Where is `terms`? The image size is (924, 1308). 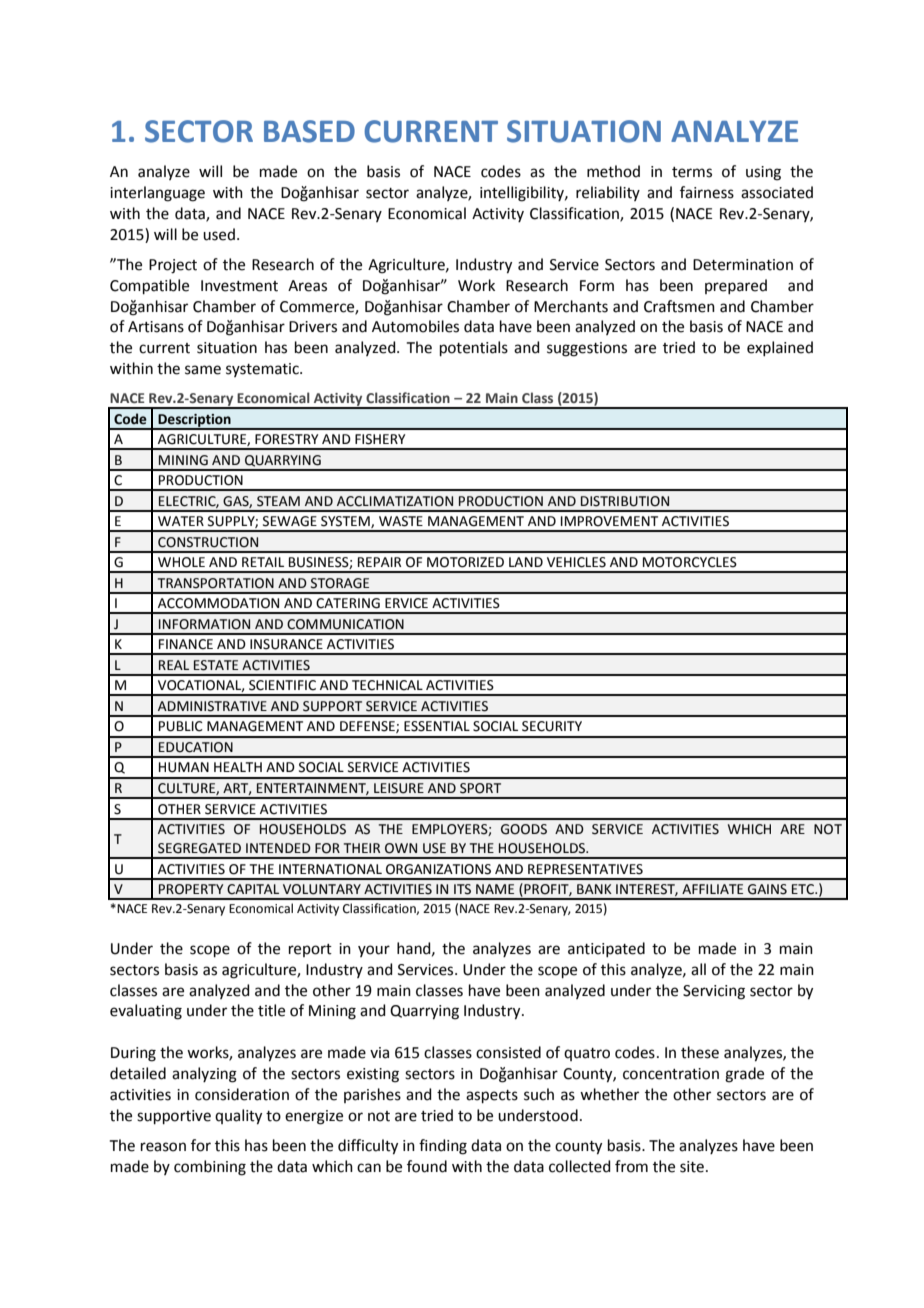 terms is located at coordinates (692, 172).
